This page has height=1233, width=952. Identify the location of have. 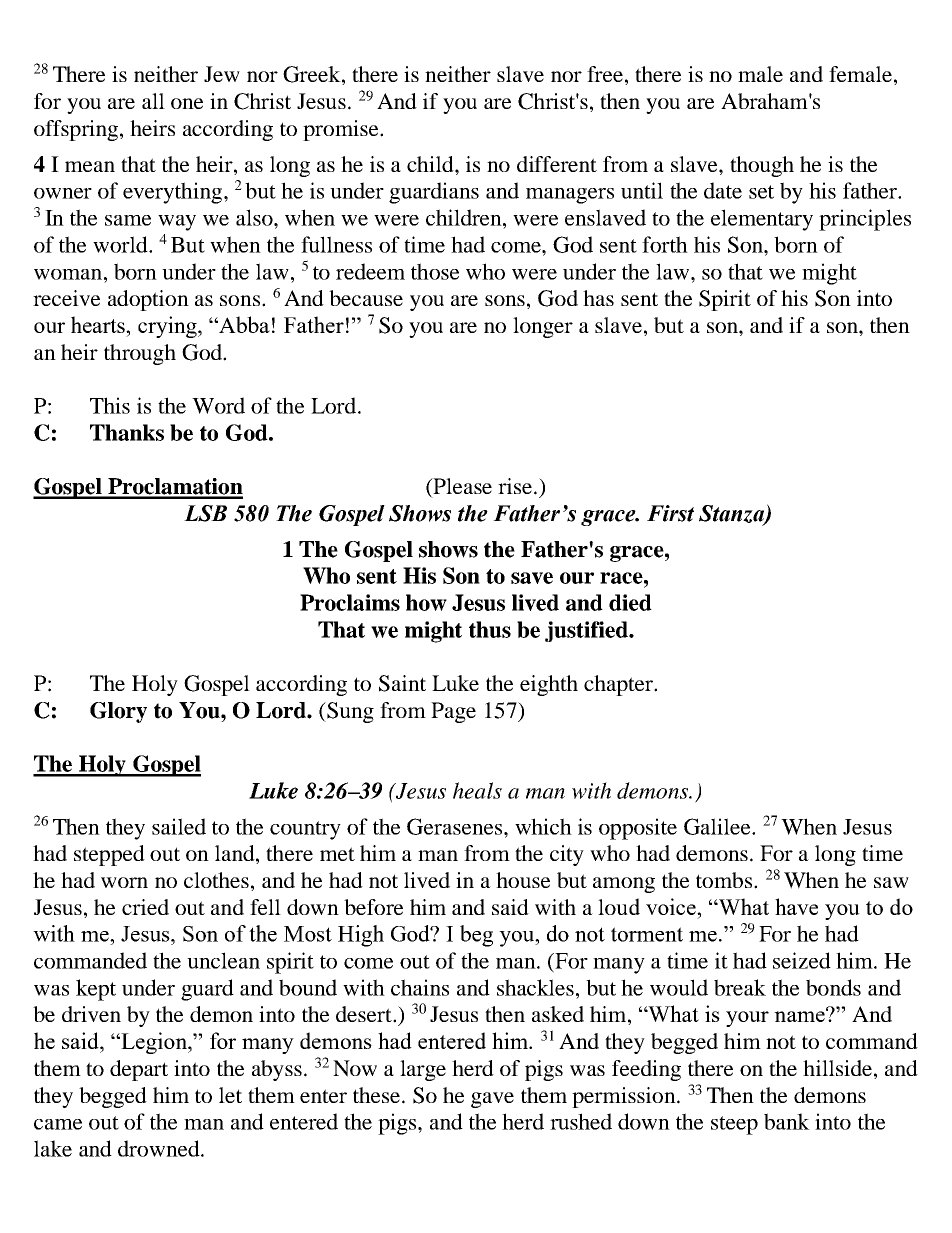
(796, 906).
